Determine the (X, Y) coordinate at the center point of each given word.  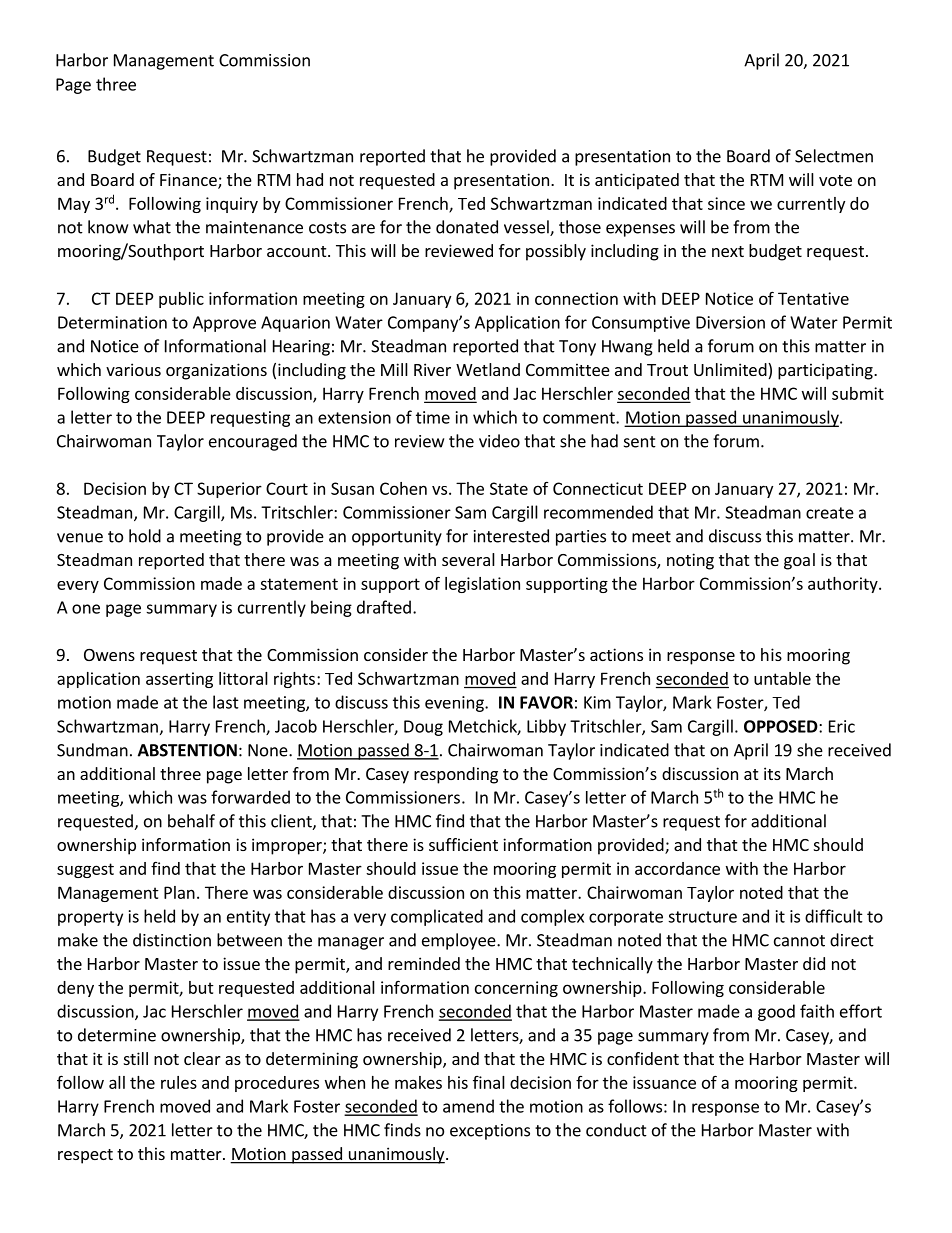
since (726, 203)
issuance (664, 1082)
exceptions (490, 1132)
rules (179, 1082)
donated (467, 227)
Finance (189, 181)
